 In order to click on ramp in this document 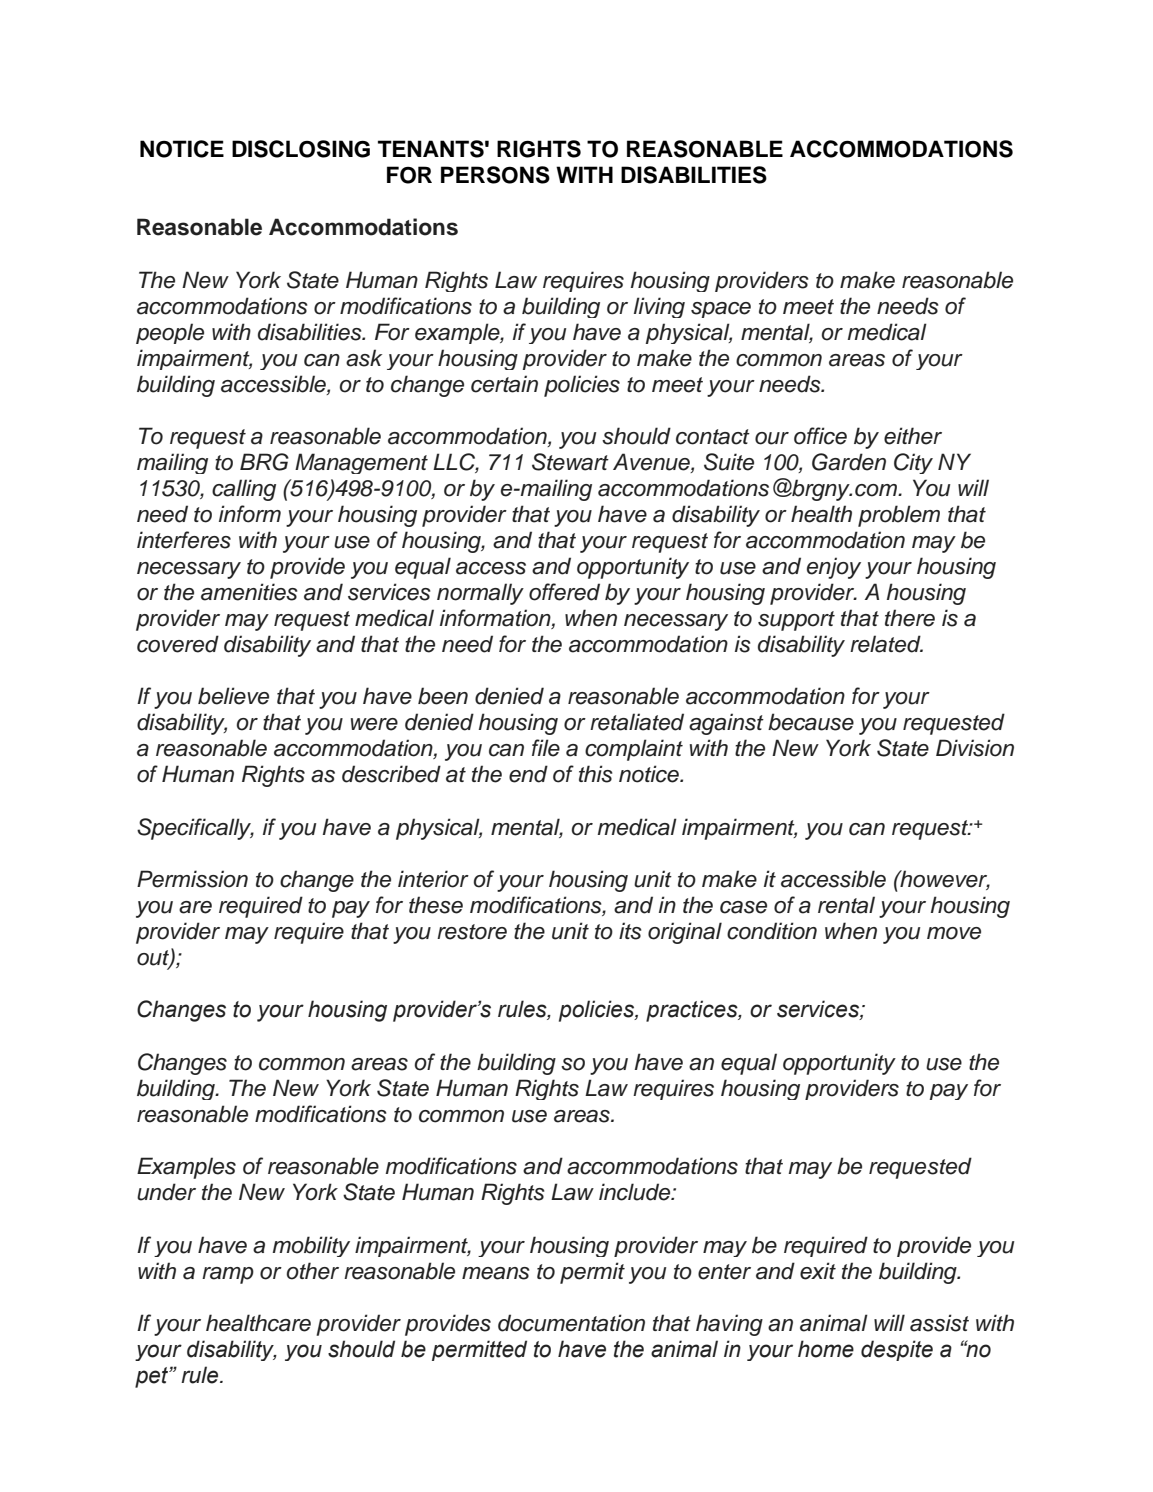, I will do `click(228, 1275)`.
